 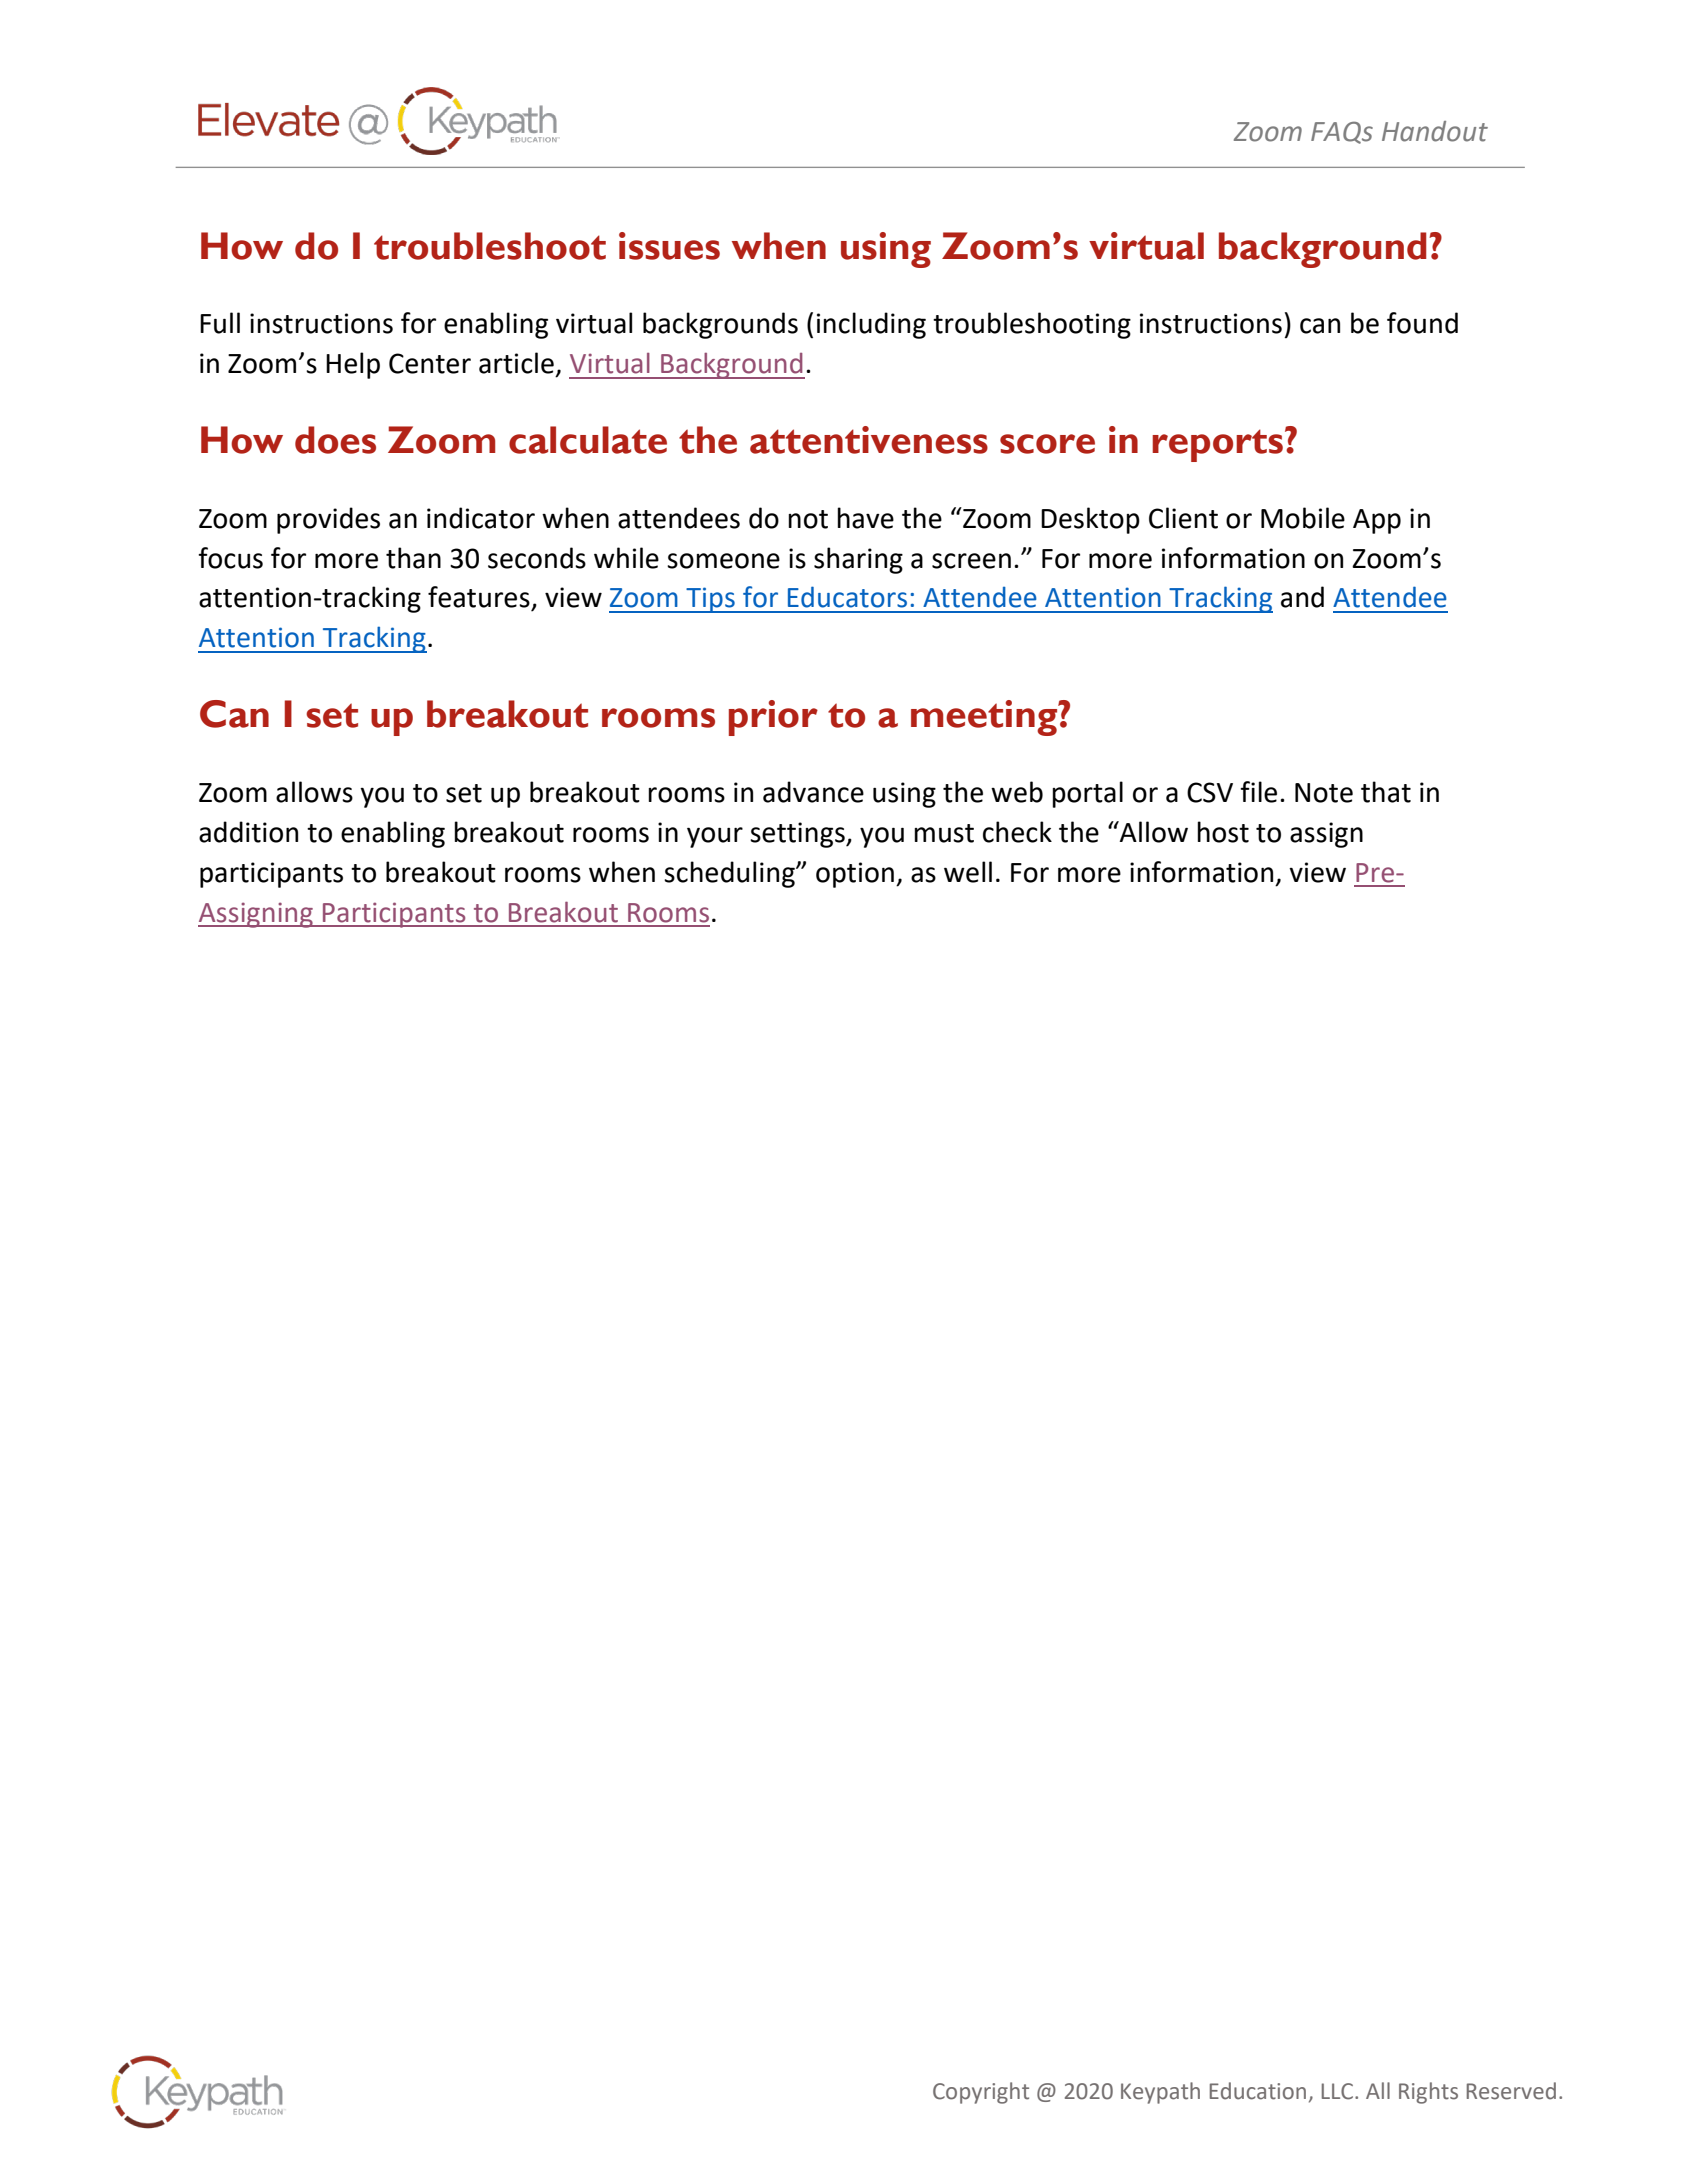 I want to click on option, so click(x=855, y=875).
